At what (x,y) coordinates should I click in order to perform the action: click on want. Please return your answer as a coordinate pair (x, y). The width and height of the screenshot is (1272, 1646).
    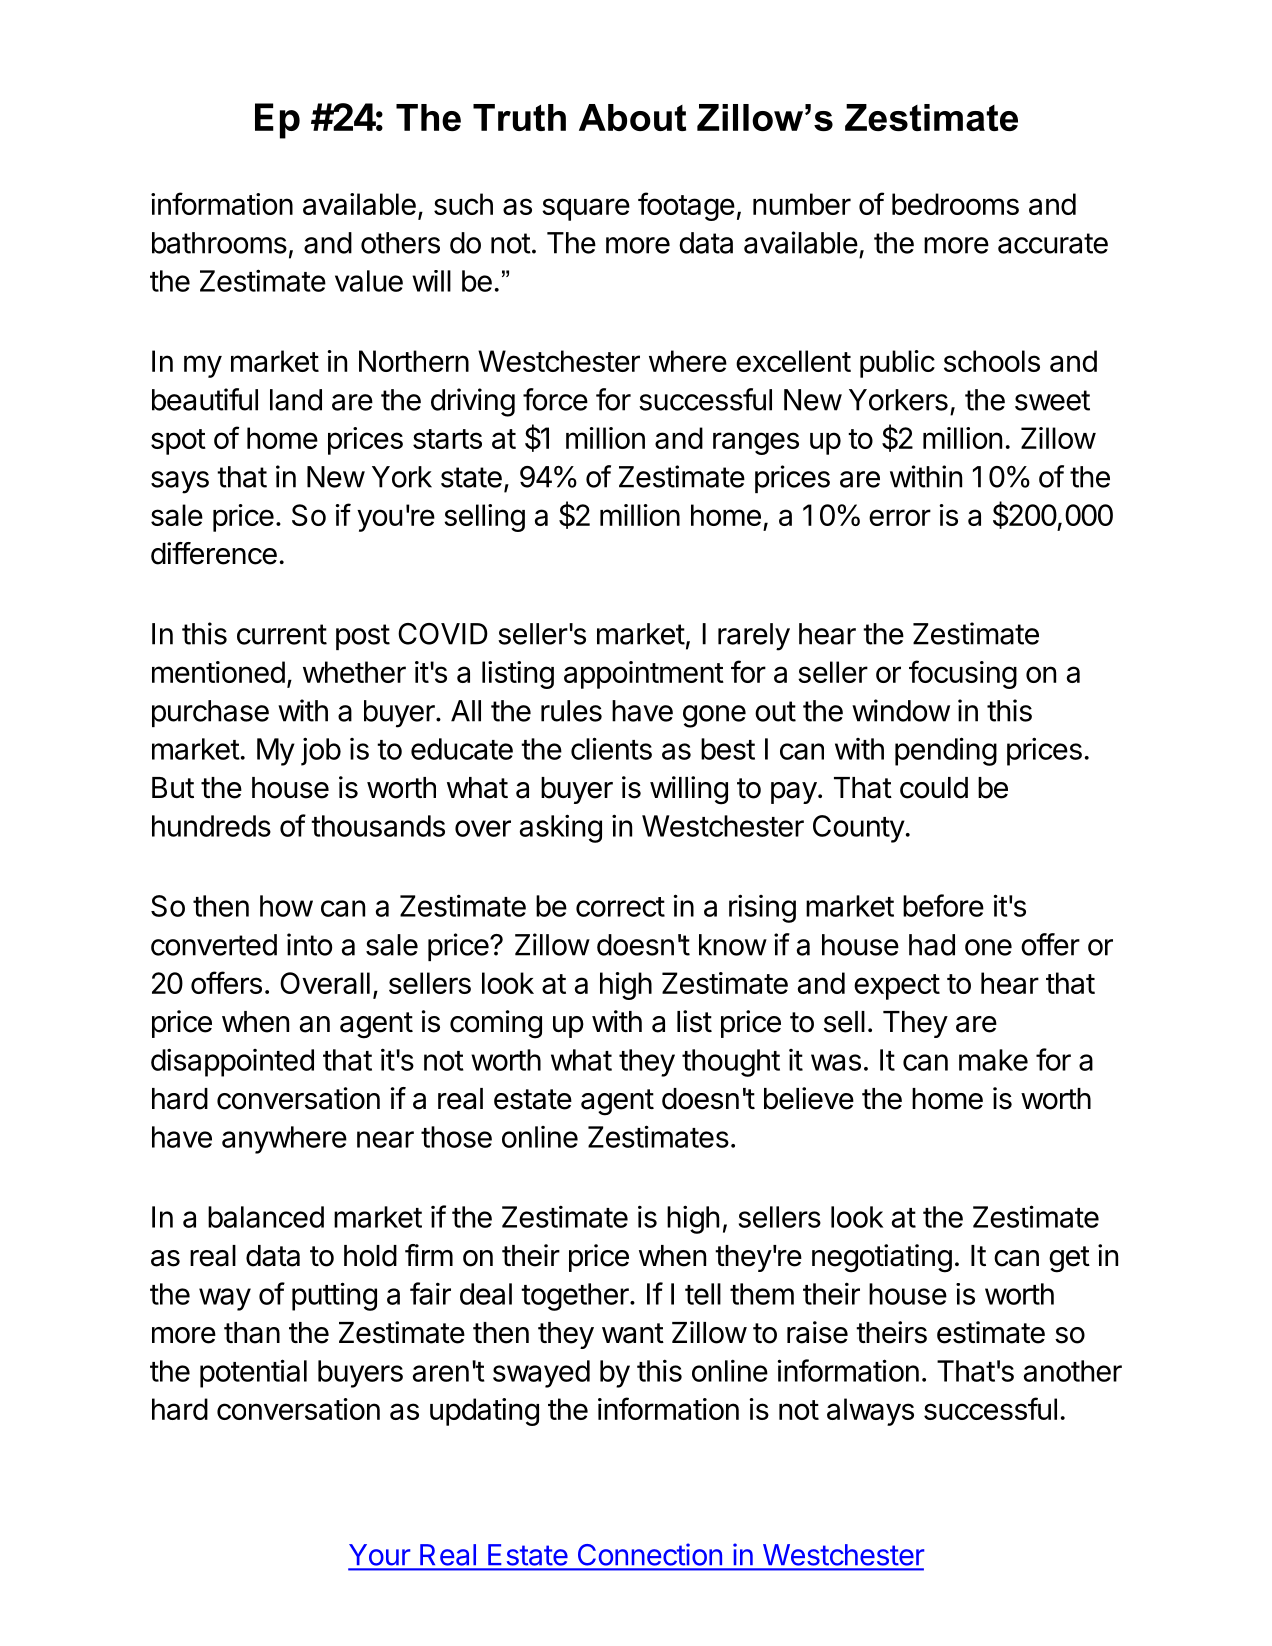
    Looking at the image, I should click on (633, 1333).
